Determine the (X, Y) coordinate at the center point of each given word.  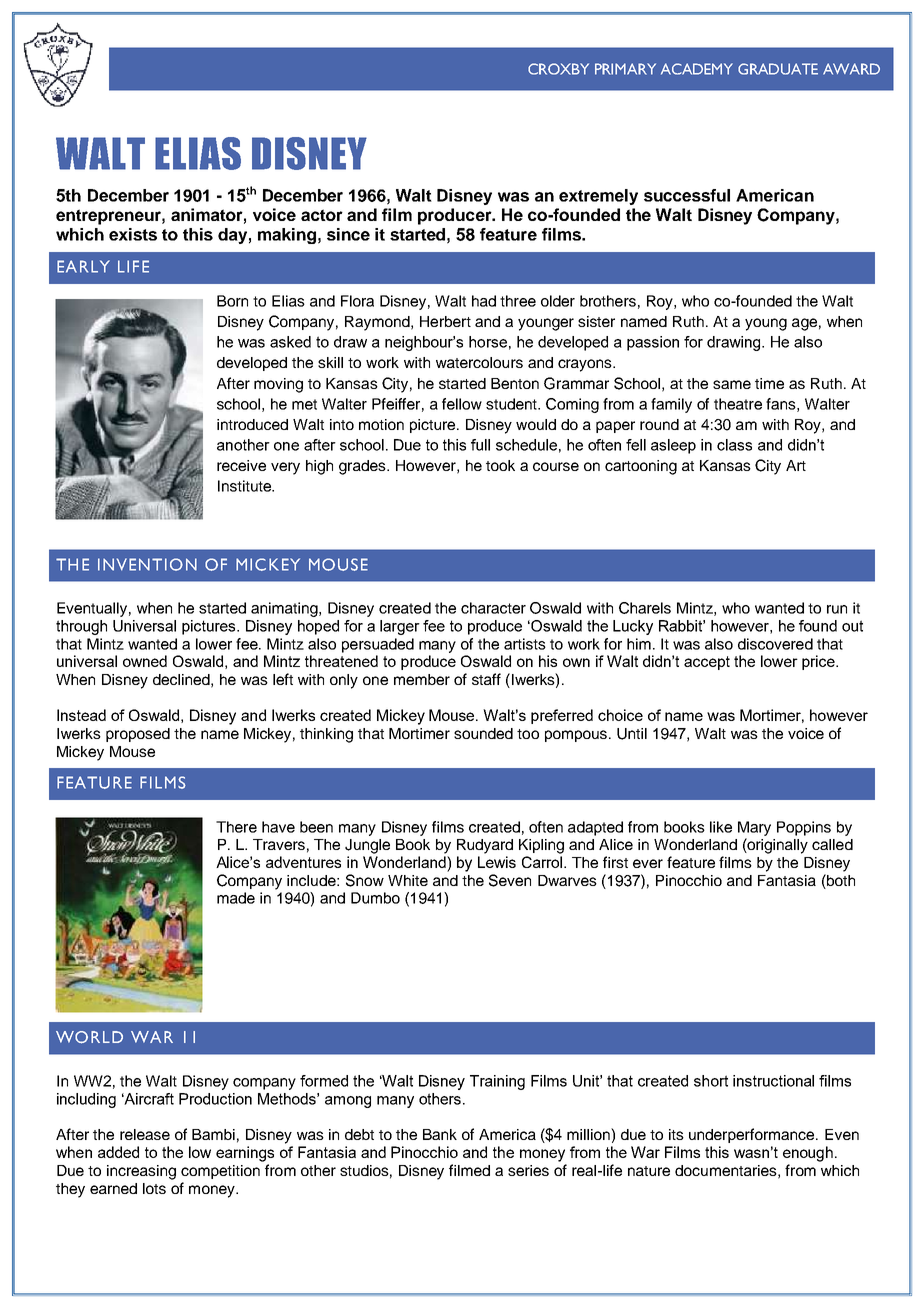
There (236, 827)
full (480, 445)
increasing (141, 1172)
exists (133, 234)
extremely (598, 197)
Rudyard (485, 846)
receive (241, 465)
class (734, 445)
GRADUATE (778, 69)
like (721, 827)
